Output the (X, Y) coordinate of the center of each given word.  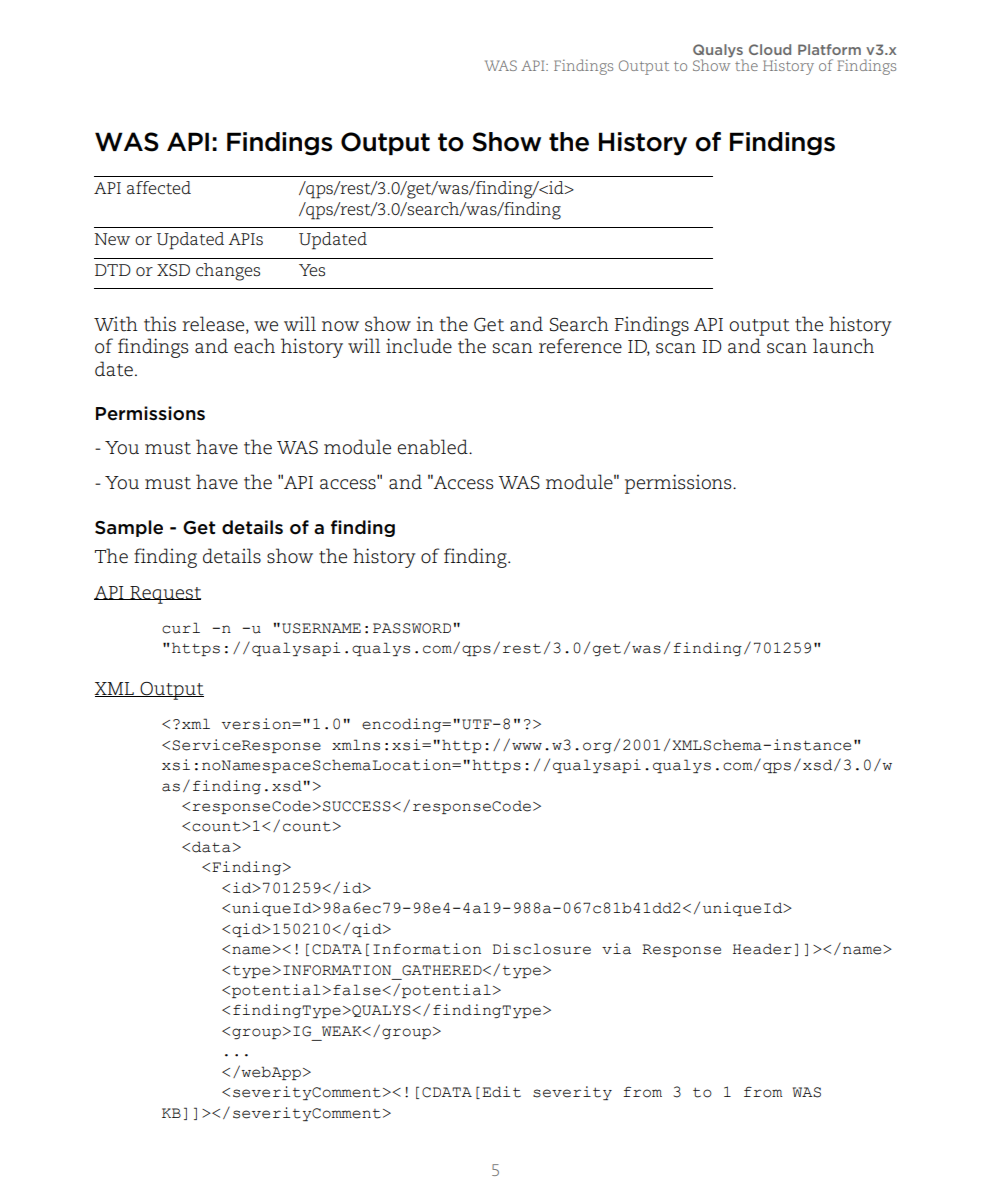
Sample (129, 528)
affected (159, 188)
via (616, 949)
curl (181, 628)
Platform (829, 49)
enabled (433, 447)
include (419, 346)
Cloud (770, 49)
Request (164, 595)
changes (228, 272)
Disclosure (542, 949)
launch (843, 346)
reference (580, 346)
